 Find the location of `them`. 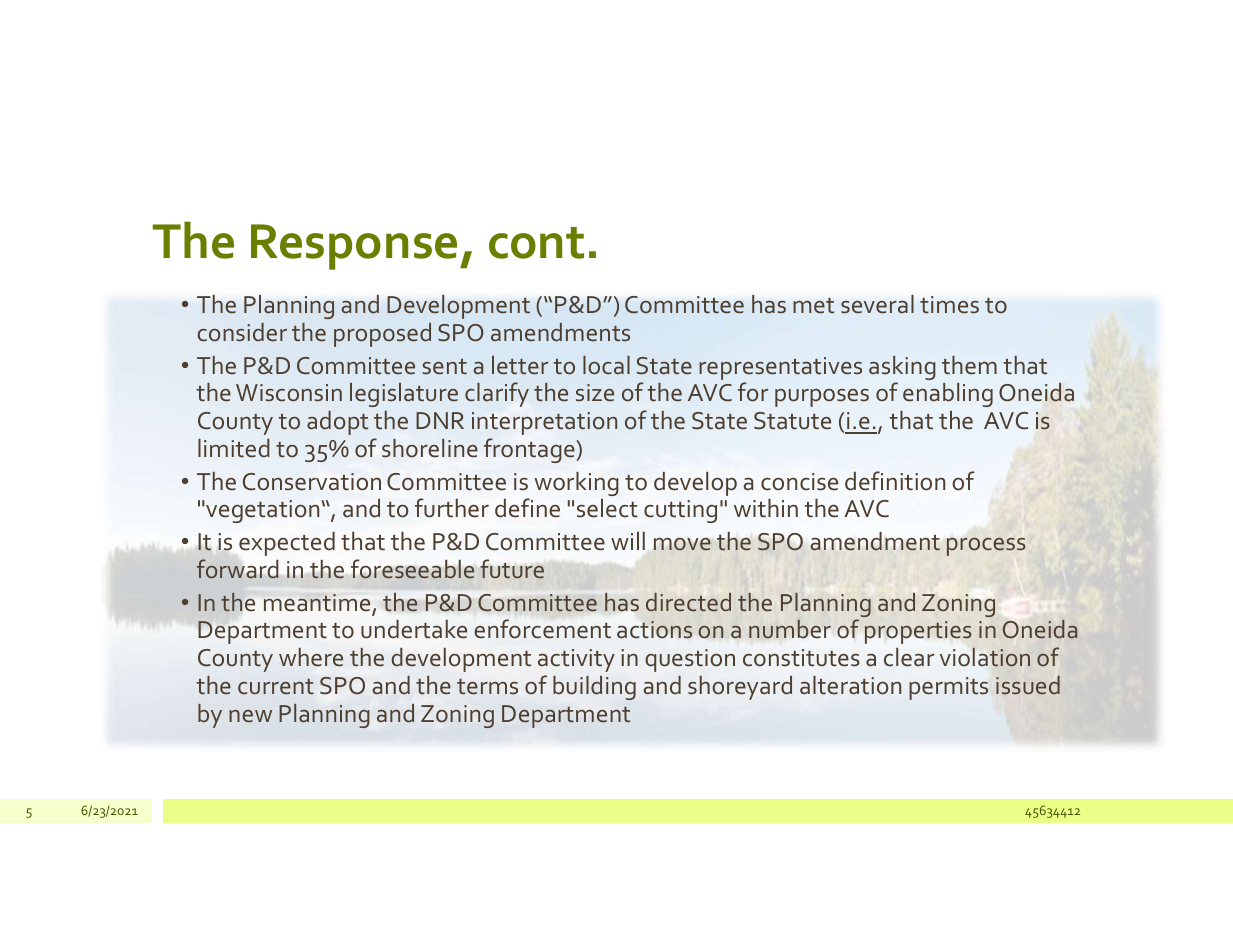

them is located at coordinates (969, 365).
